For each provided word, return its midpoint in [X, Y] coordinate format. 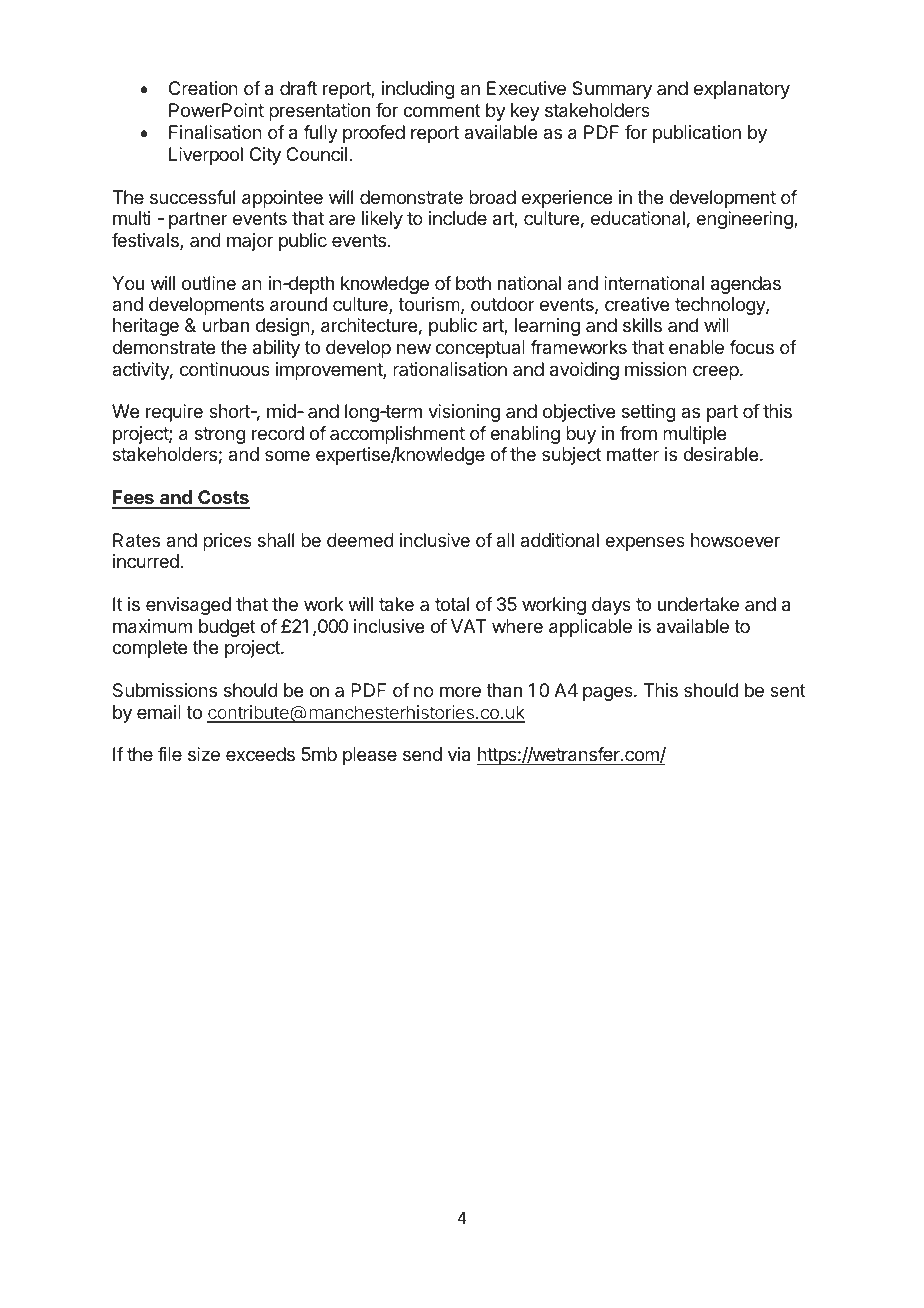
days [611, 606]
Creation [203, 88]
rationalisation [450, 369]
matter [633, 455]
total [452, 604]
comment [442, 110]
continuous [225, 369]
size [204, 754]
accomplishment [397, 435]
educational [638, 218]
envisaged [188, 606]
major [250, 242]
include [458, 218]
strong [220, 435]
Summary [612, 90]
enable [696, 347]
